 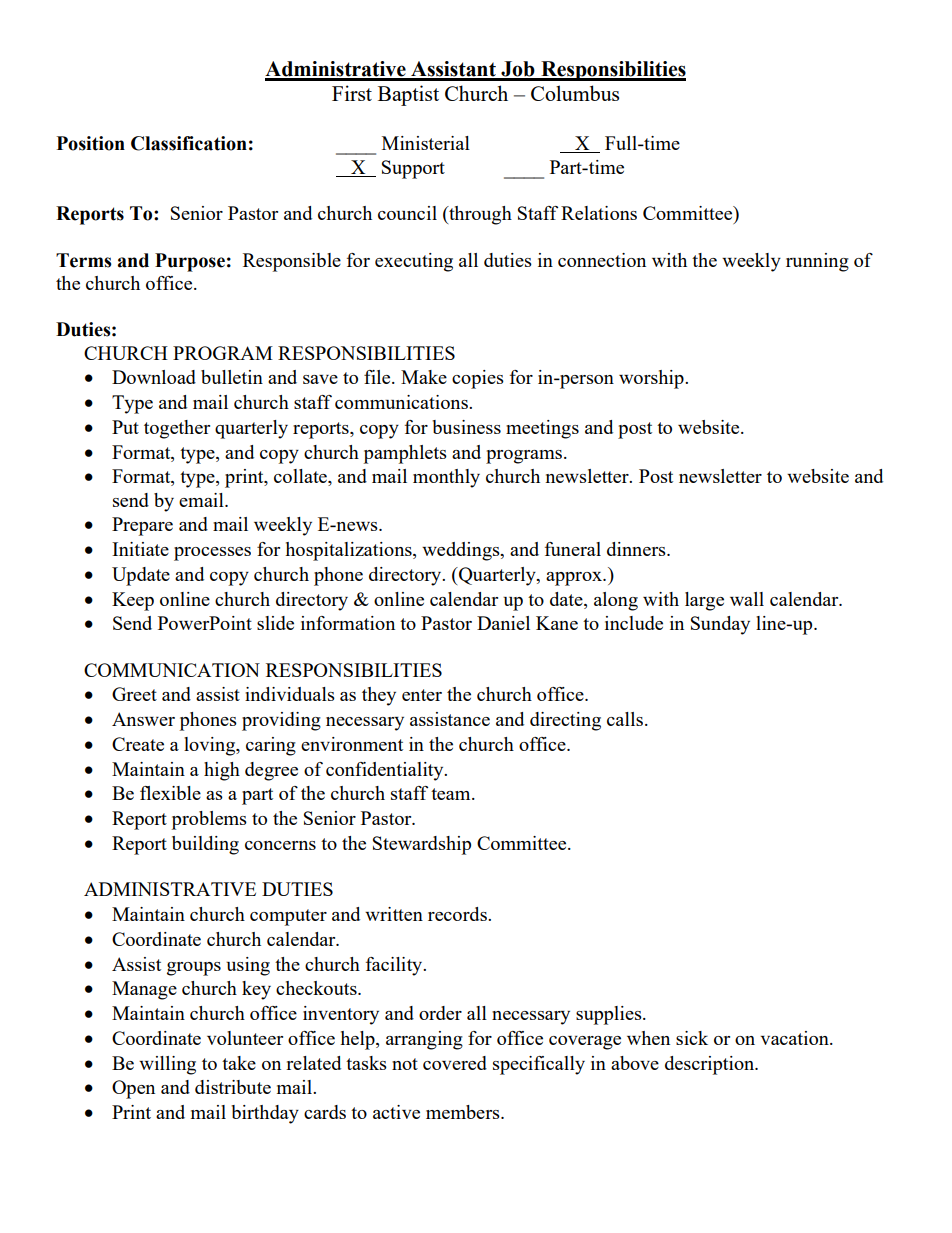 What do you see at coordinates (503, 623) in the screenshot?
I see `Daniel` at bounding box center [503, 623].
